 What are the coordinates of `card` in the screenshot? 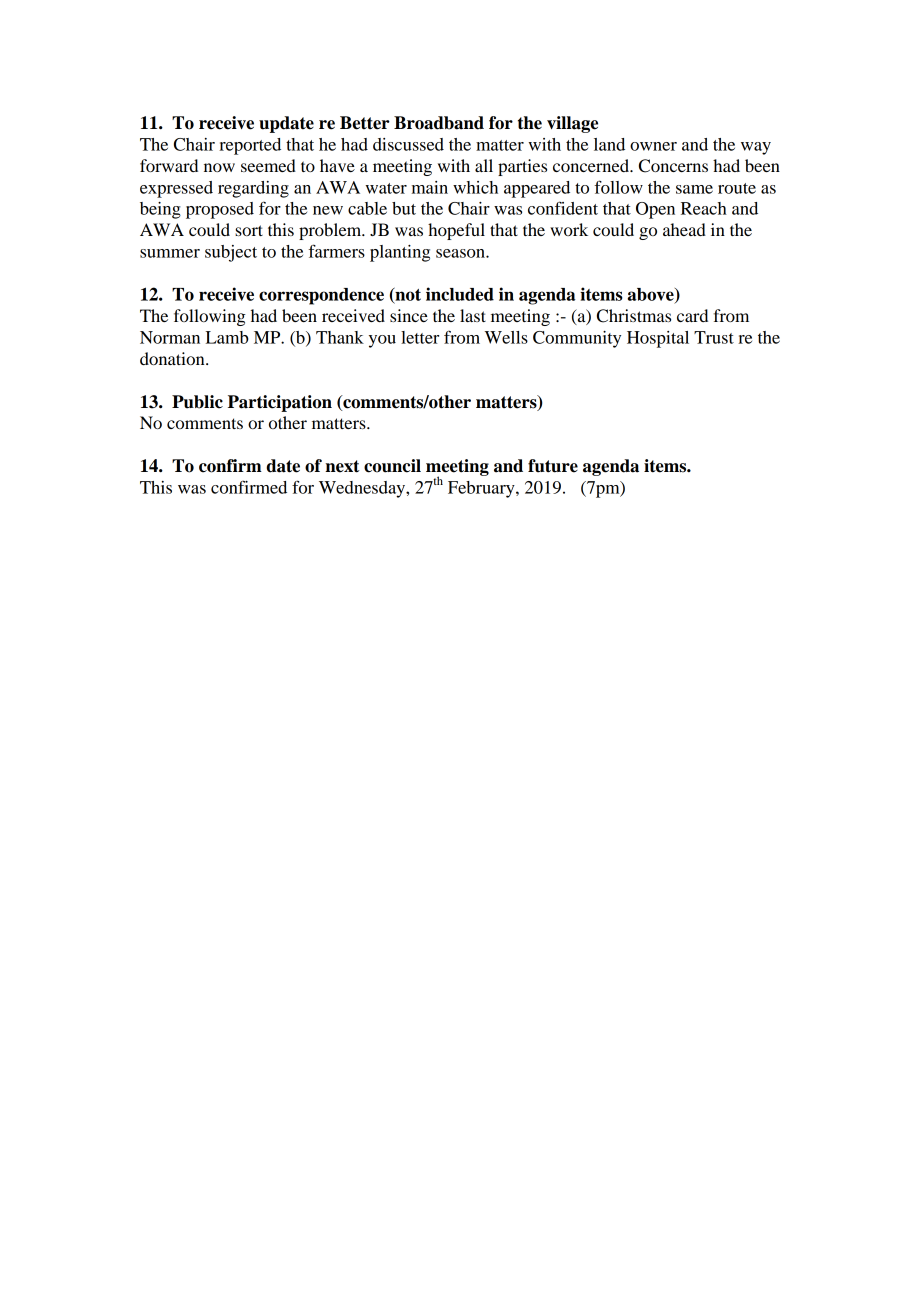 It's located at (692, 315).
